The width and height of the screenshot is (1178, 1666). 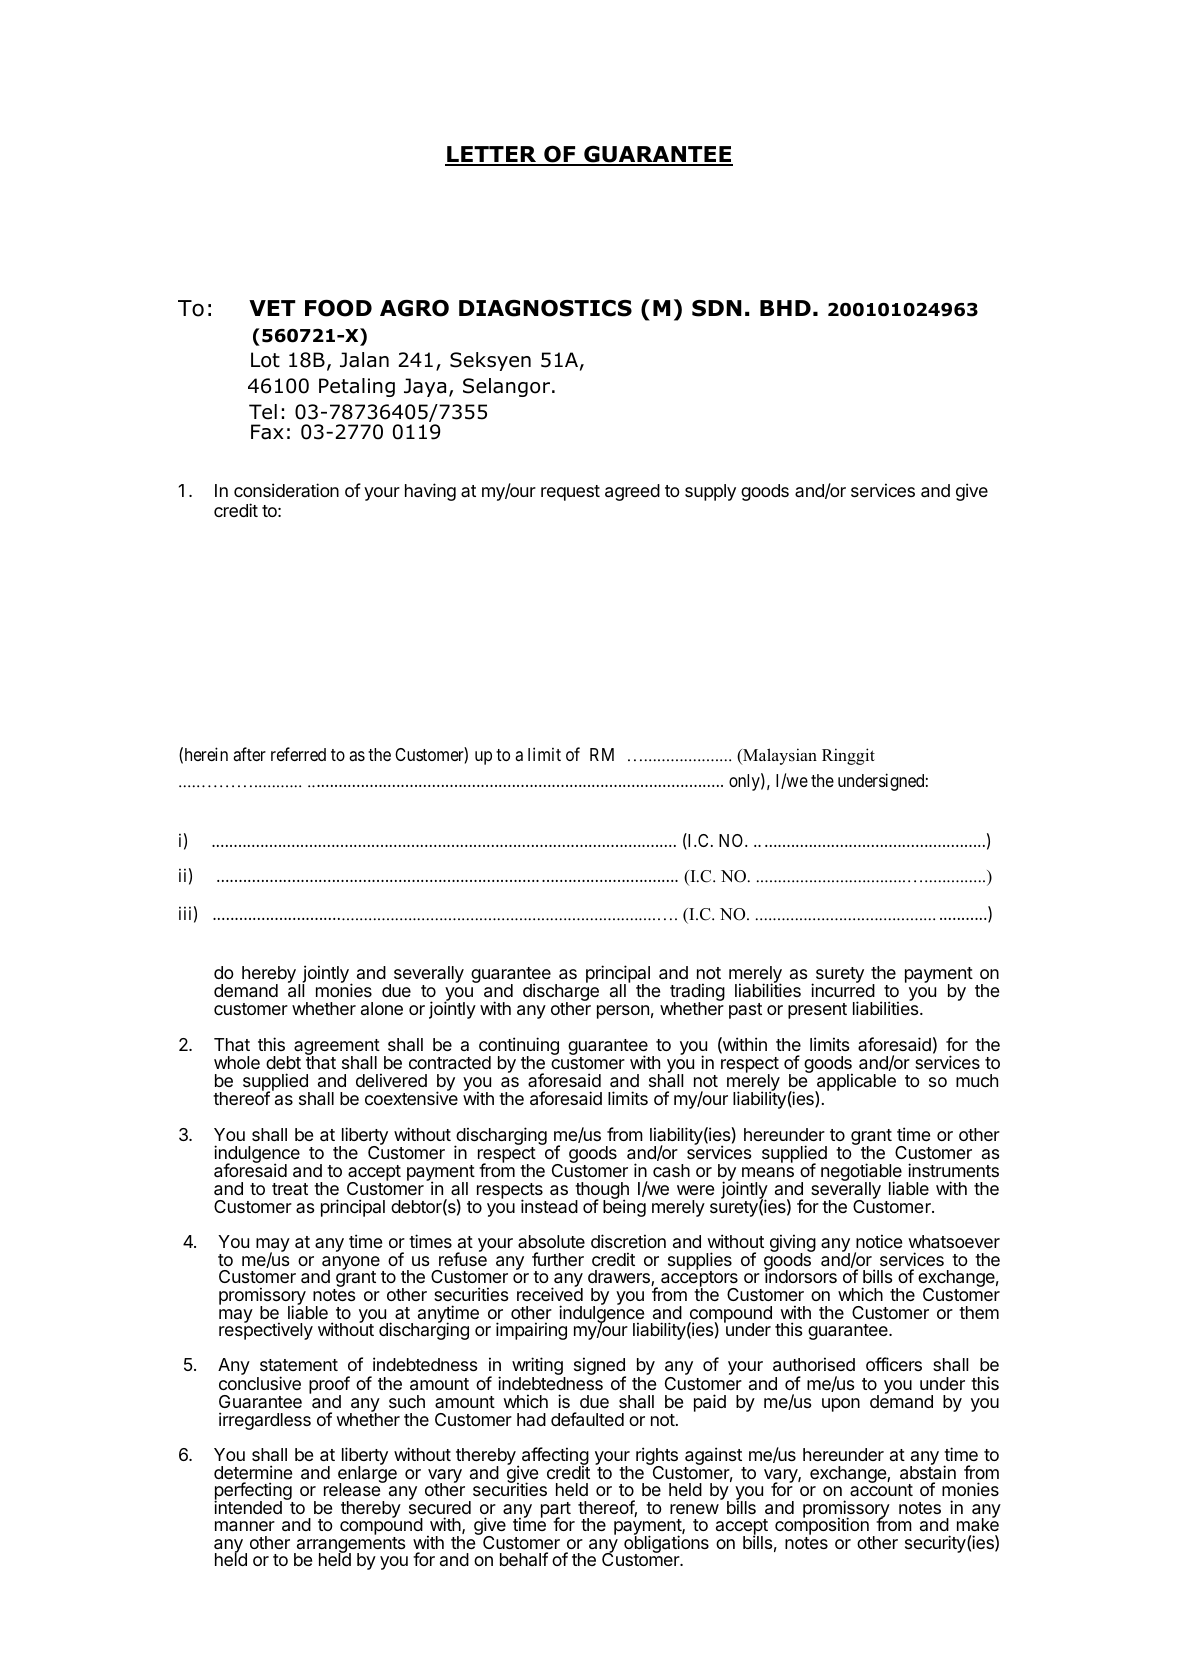 What do you see at coordinates (492, 155) in the screenshot?
I see `LETTER` at bounding box center [492, 155].
